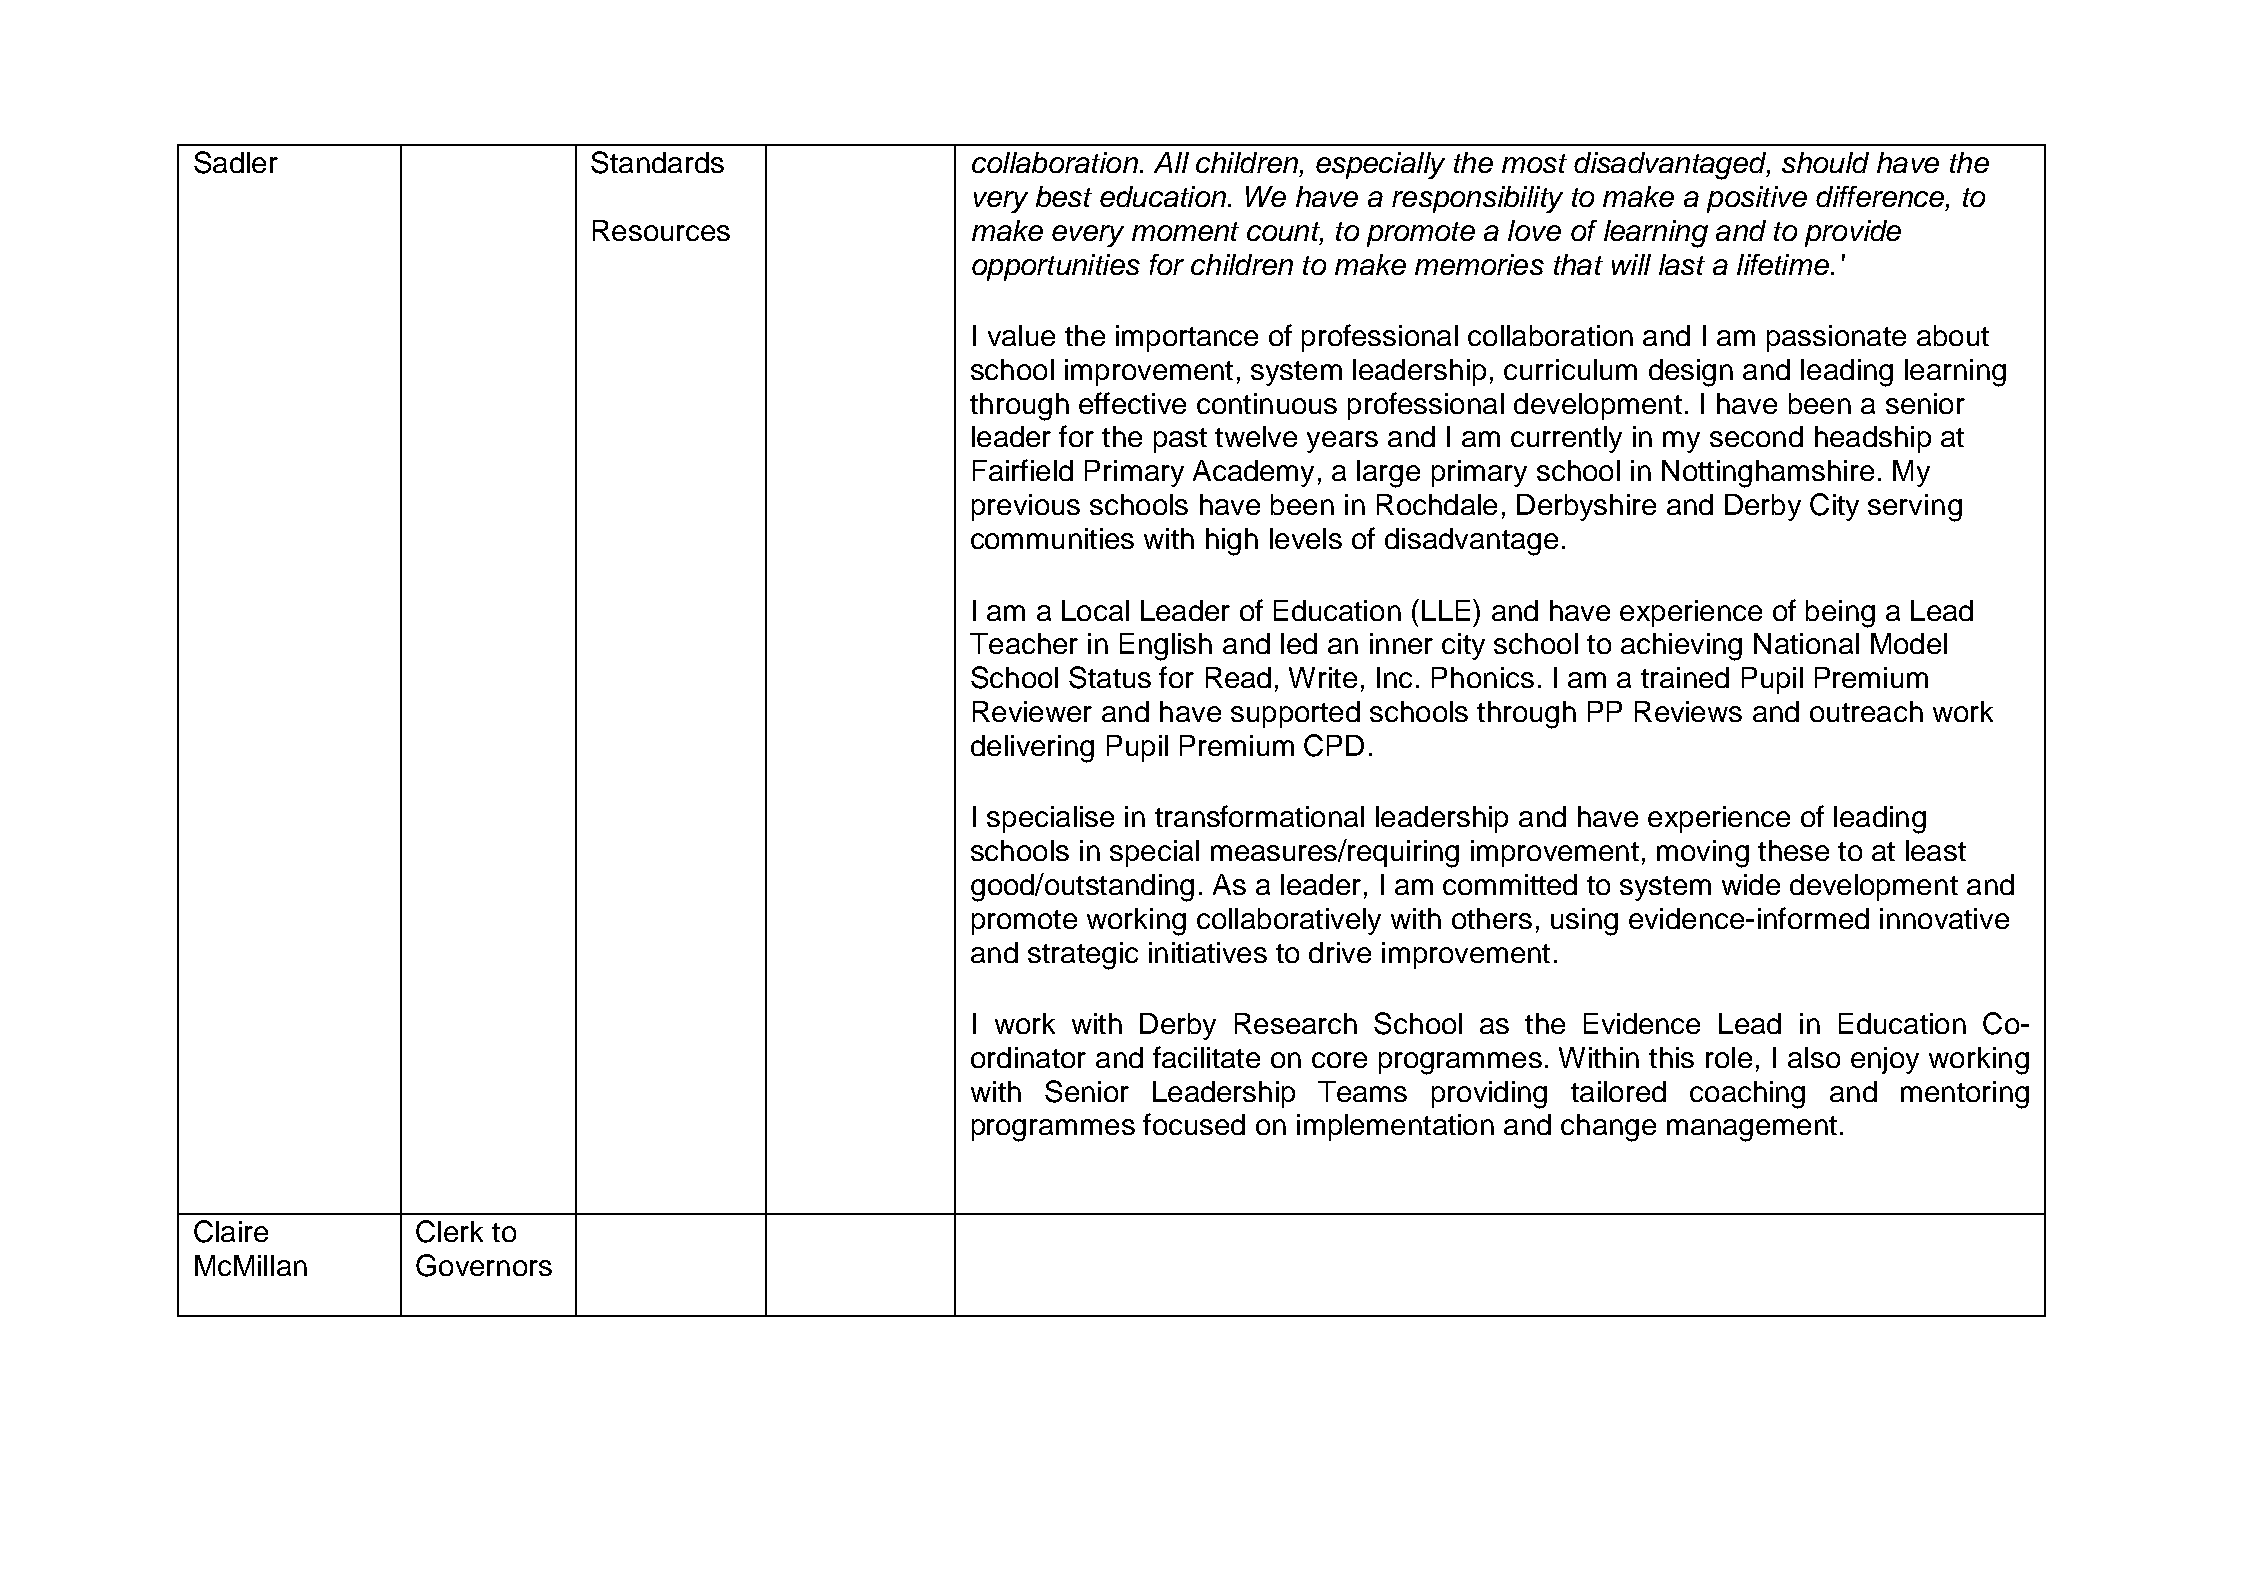 Image resolution: width=2253 pixels, height=1593 pixels. Describe the element at coordinates (1052, 538) in the screenshot. I see `communities` at that location.
